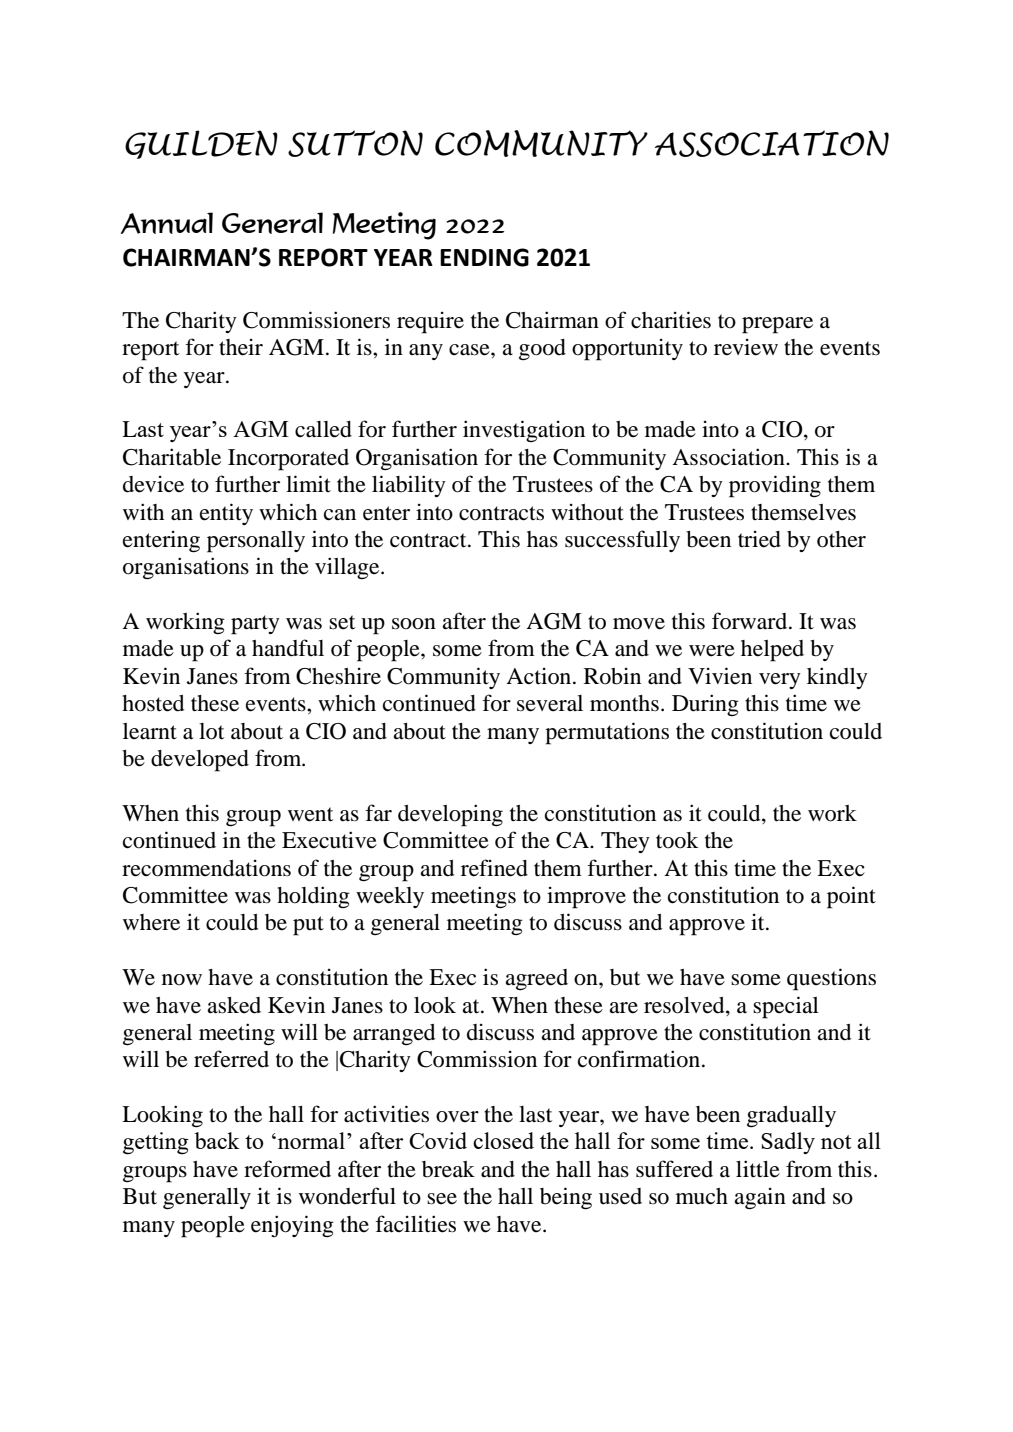 This screenshot has width=1013, height=1432. Describe the element at coordinates (200, 761) in the screenshot. I see `developed` at that location.
